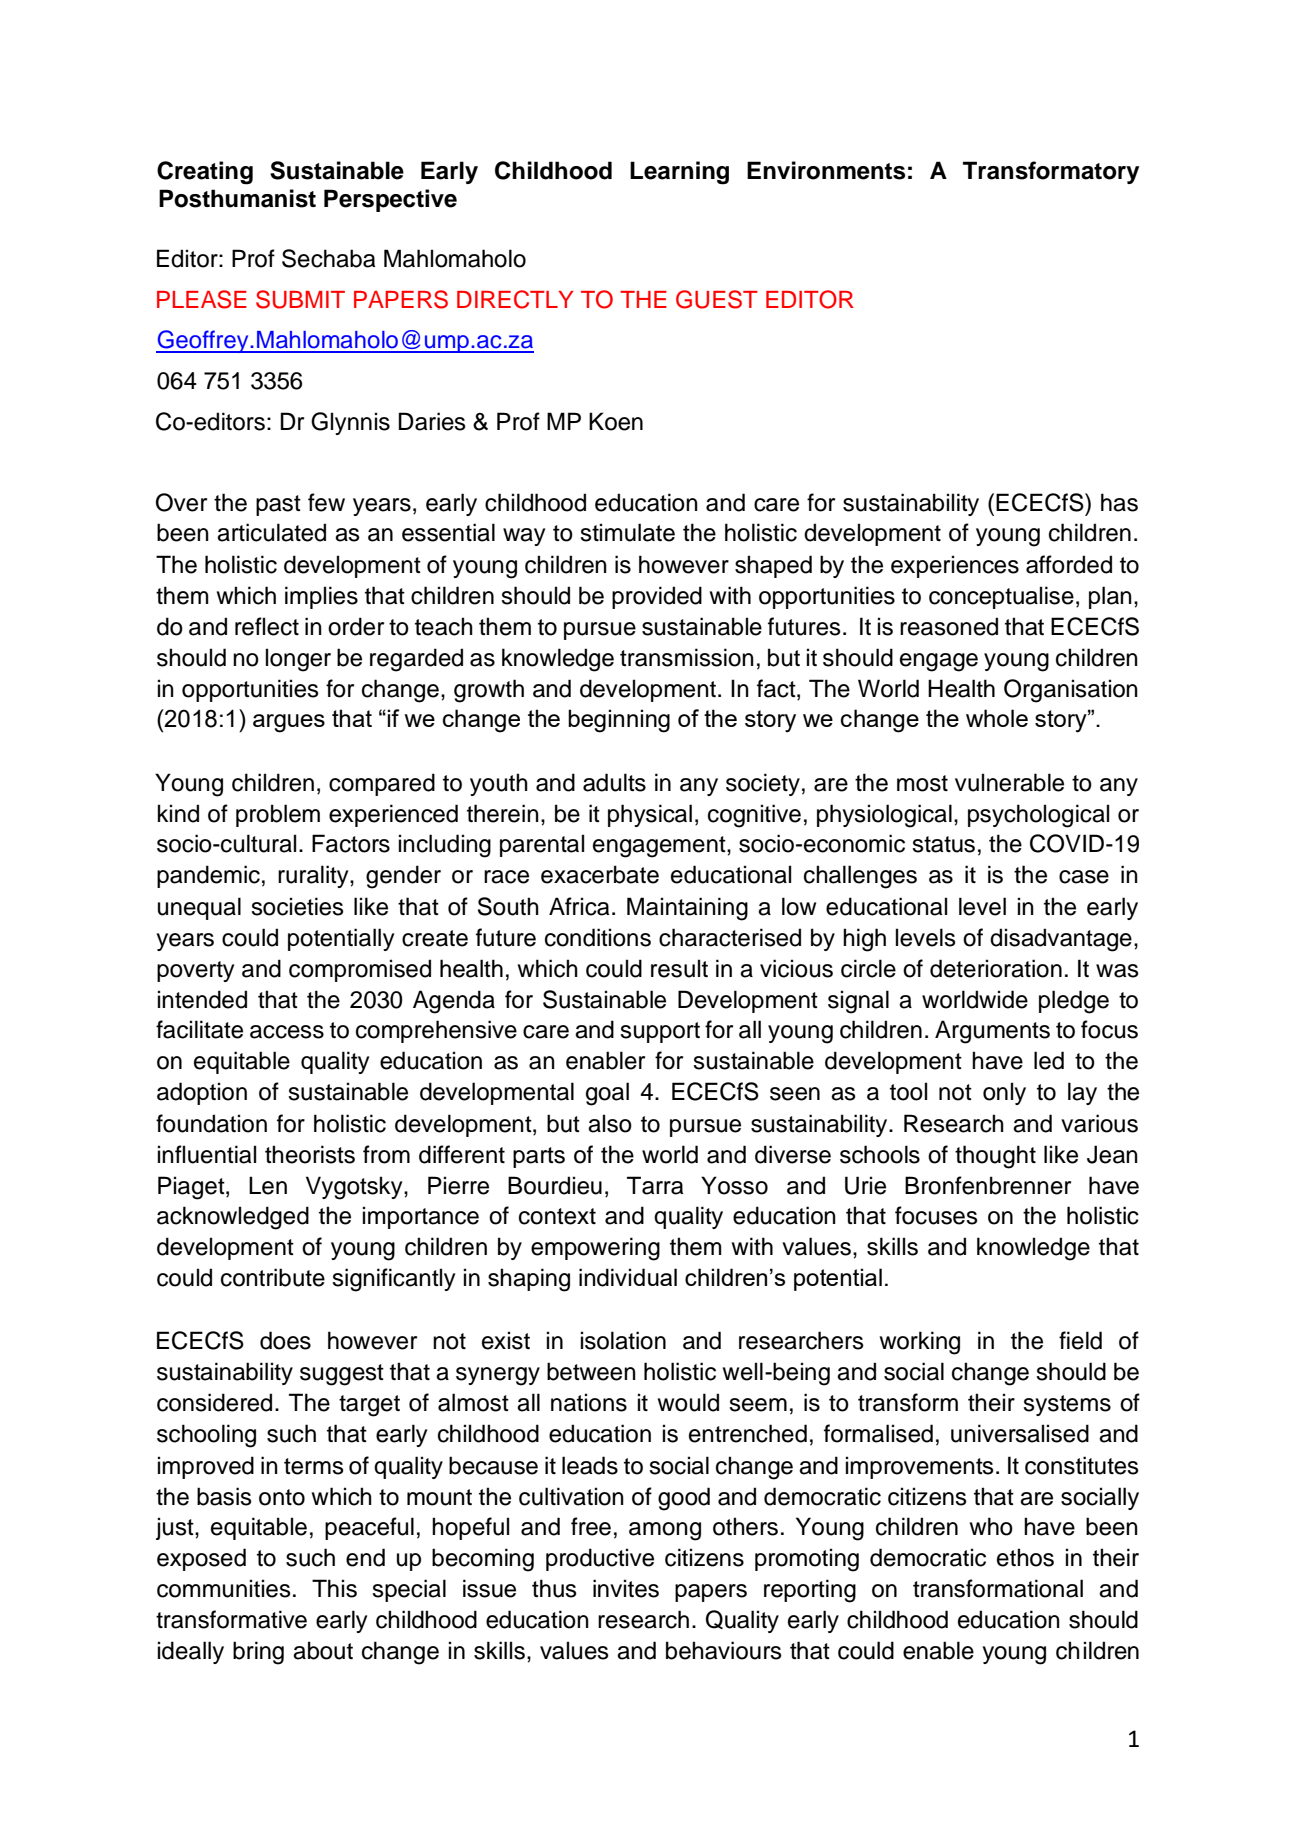 The width and height of the document is (1296, 1833). I want to click on Learning, so click(679, 173).
